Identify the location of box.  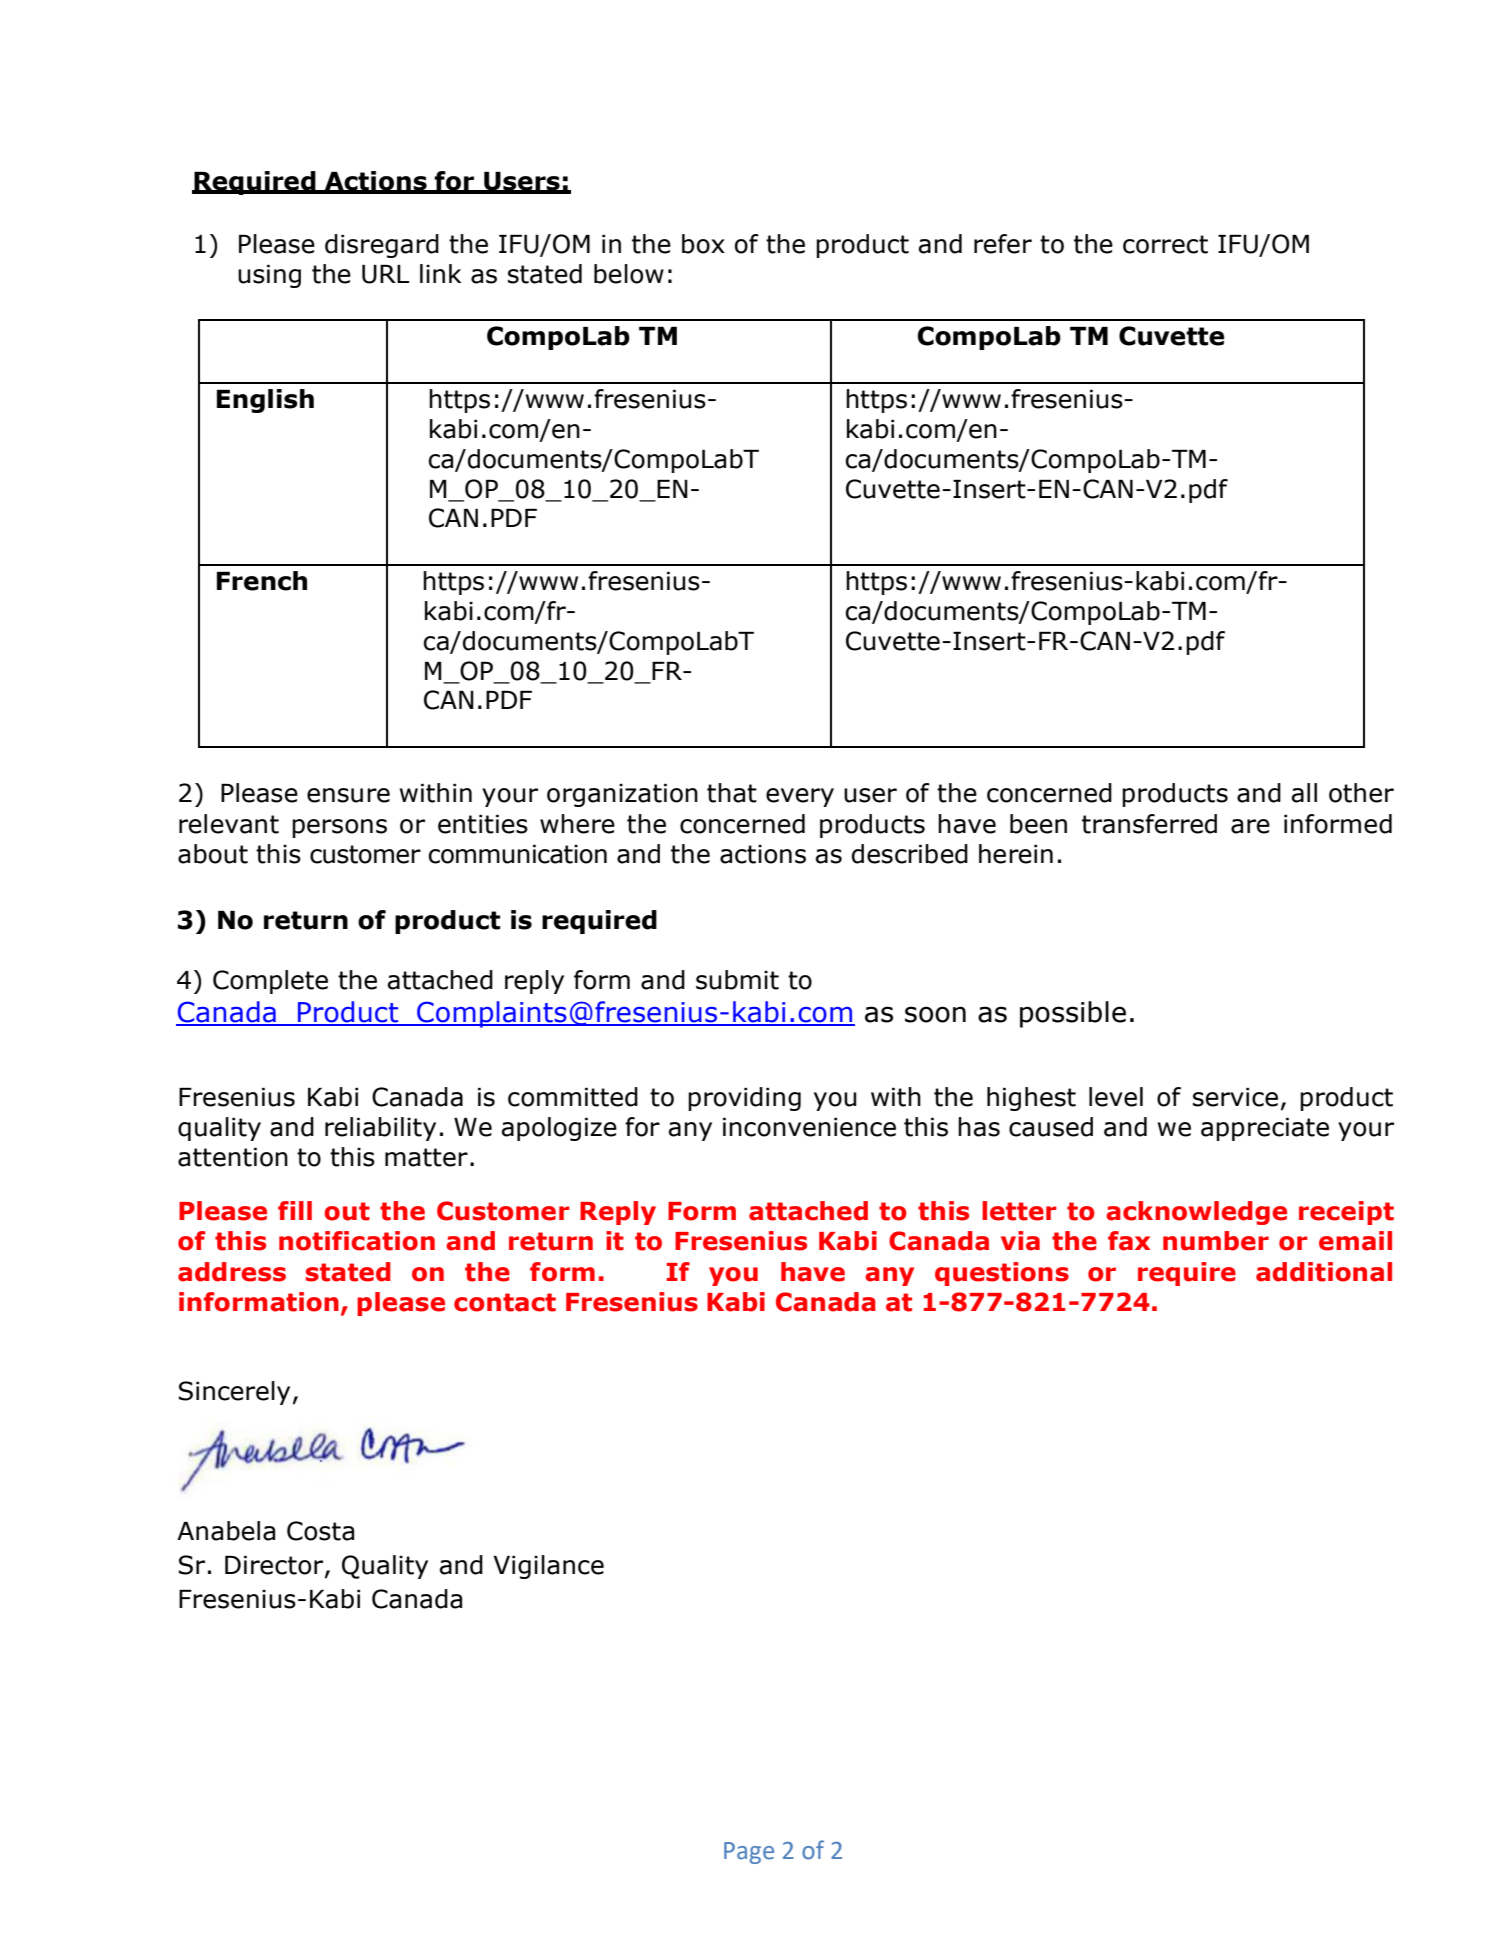
(703, 244).
